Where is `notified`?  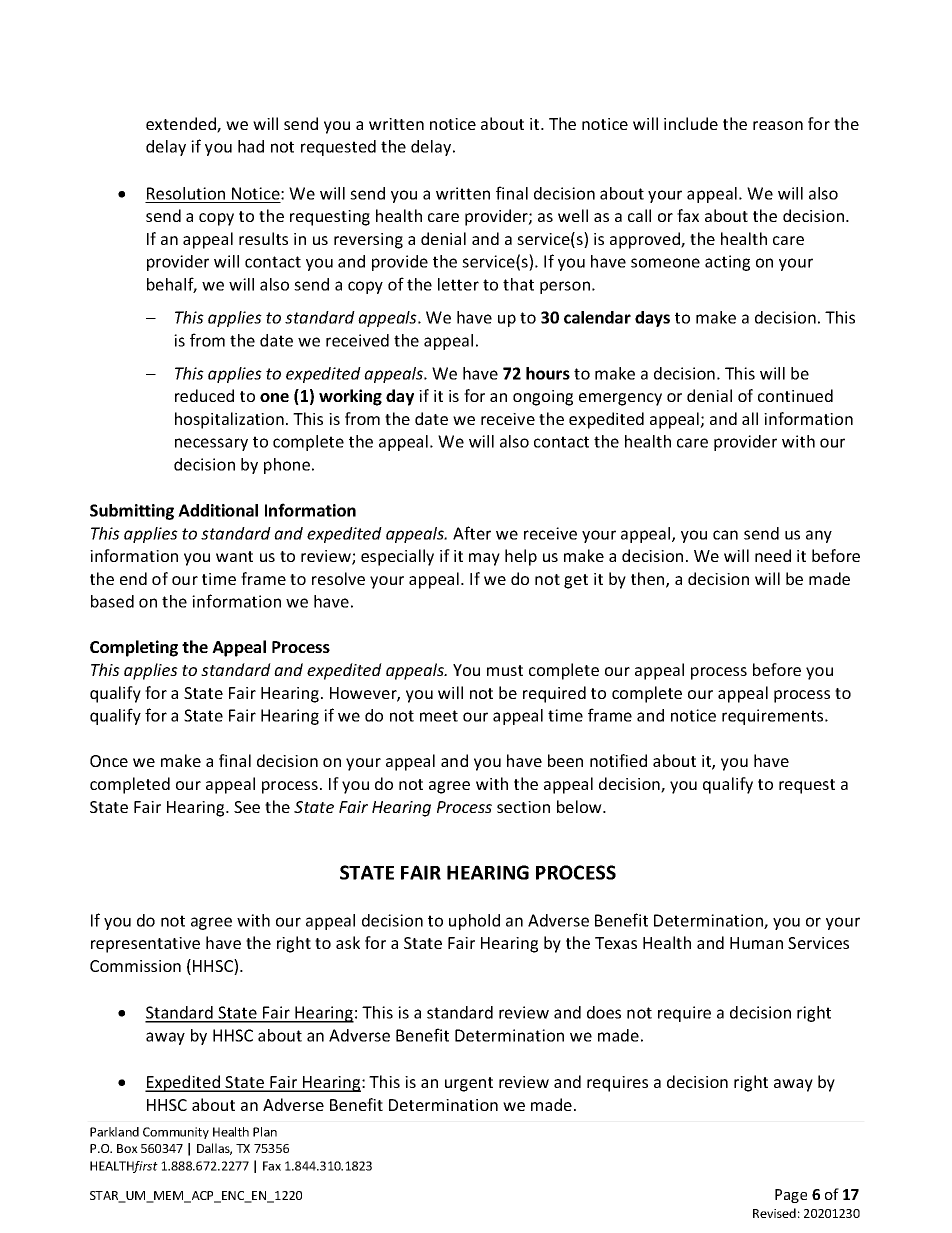
notified is located at coordinates (618, 760).
